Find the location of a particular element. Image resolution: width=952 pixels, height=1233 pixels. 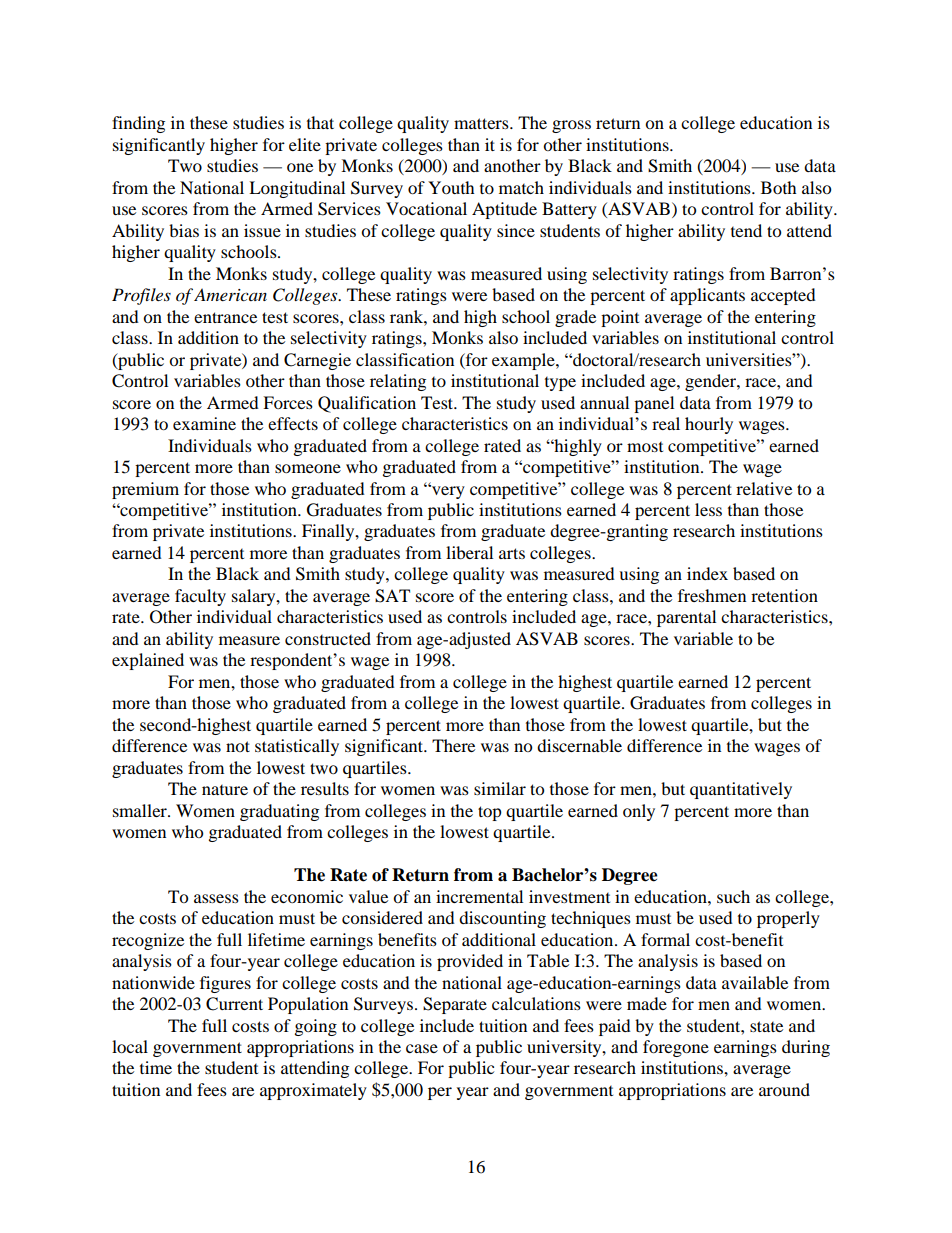

freshmen is located at coordinates (712, 595).
